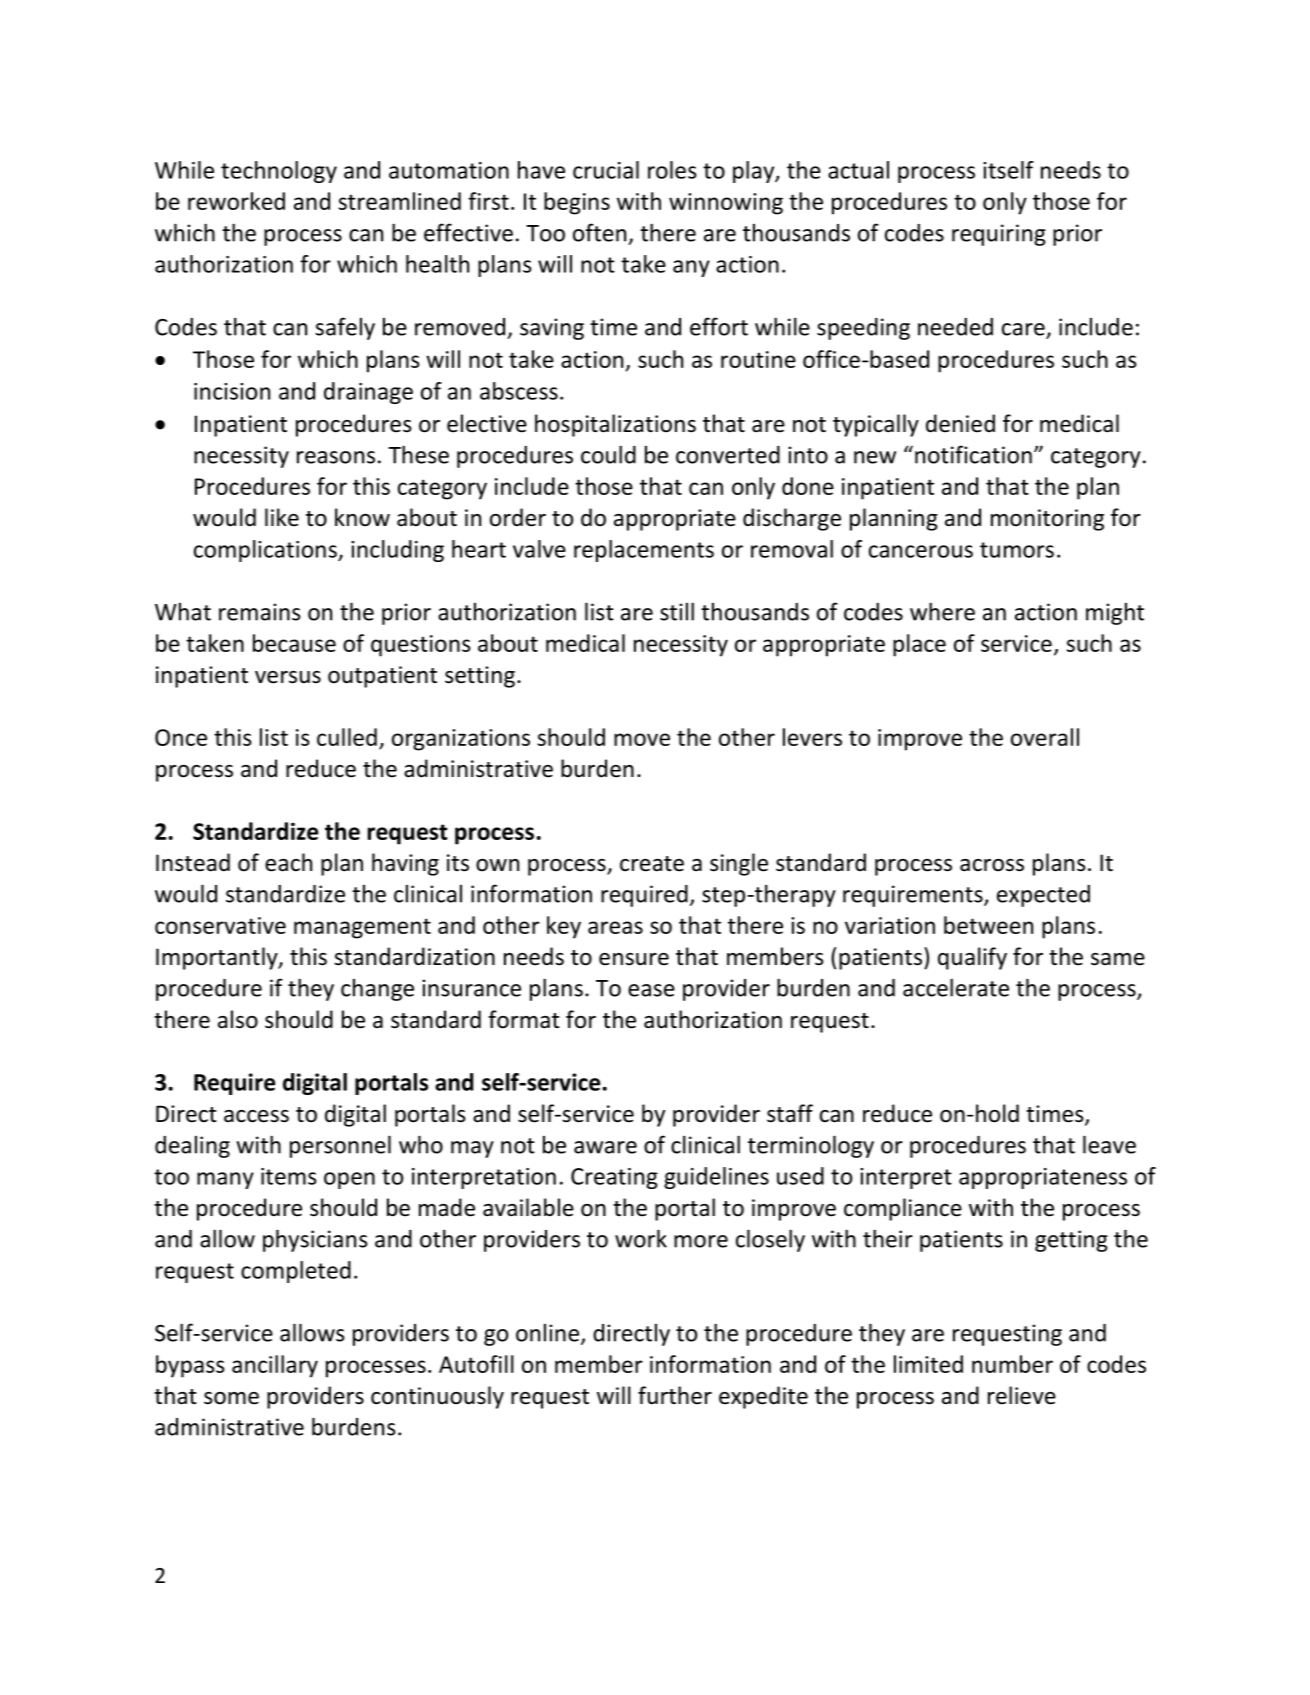  What do you see at coordinates (652, 864) in the screenshot?
I see `create` at bounding box center [652, 864].
